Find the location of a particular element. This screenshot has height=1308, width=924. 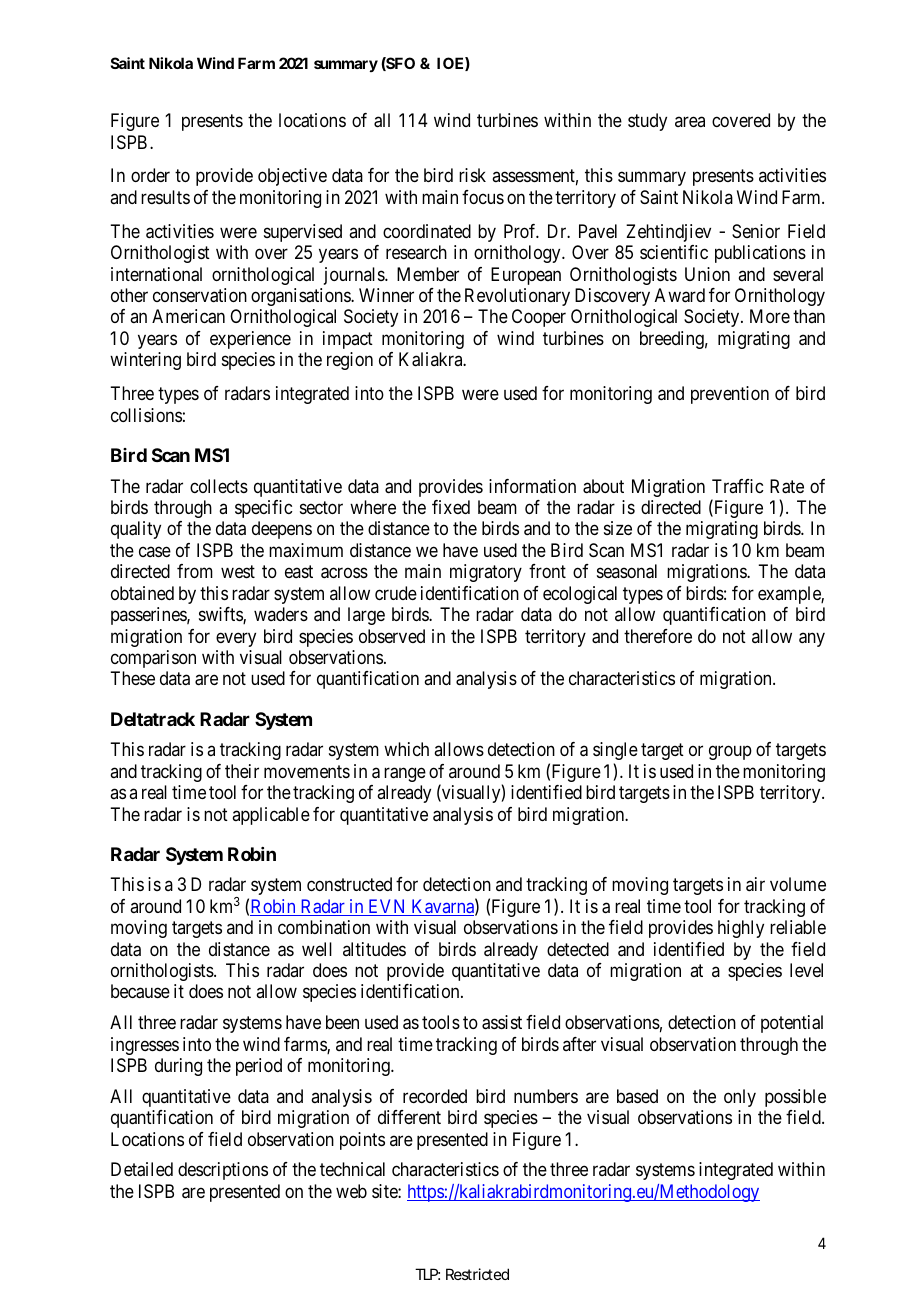

air is located at coordinates (755, 884).
